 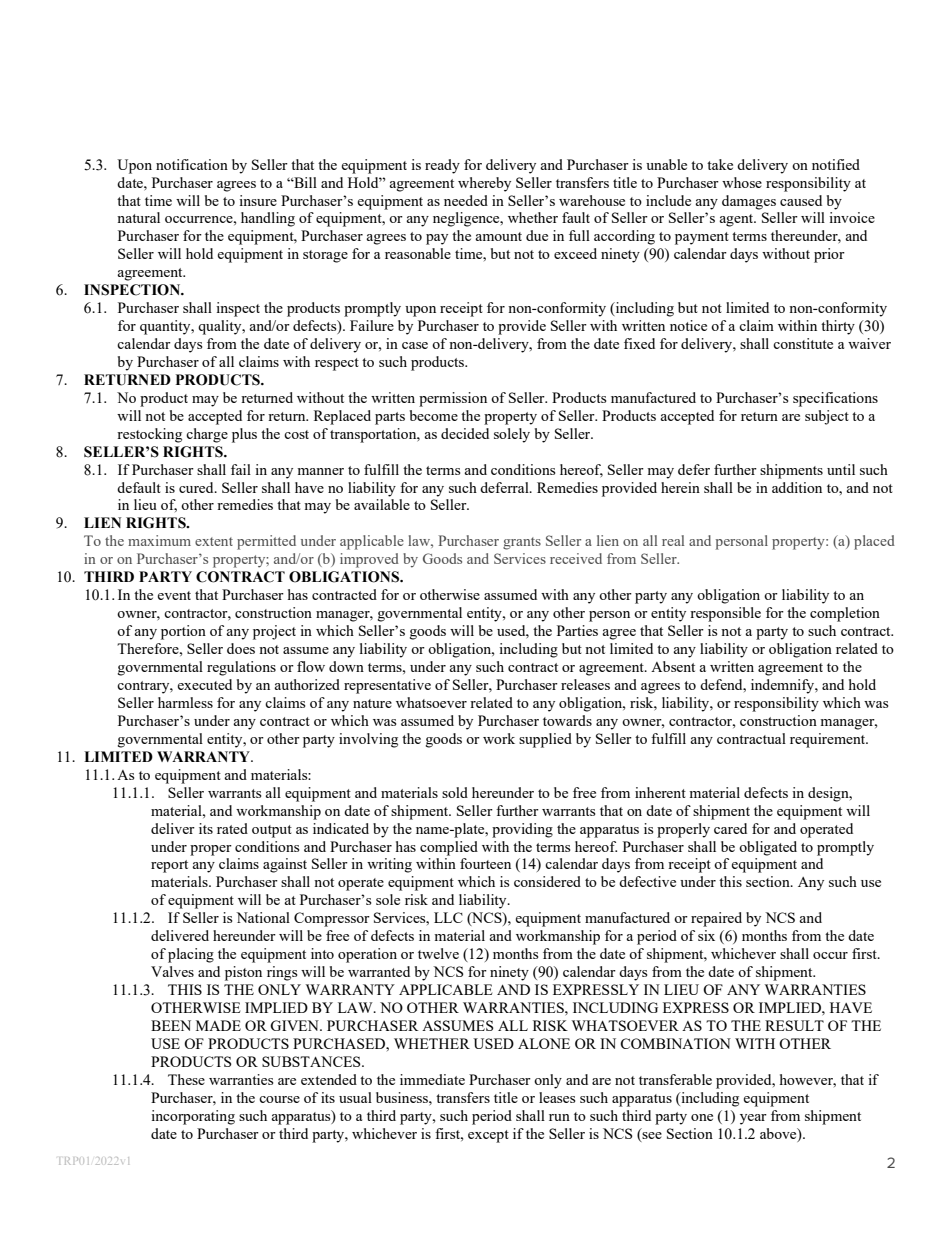 I want to click on cared, so click(x=730, y=828).
